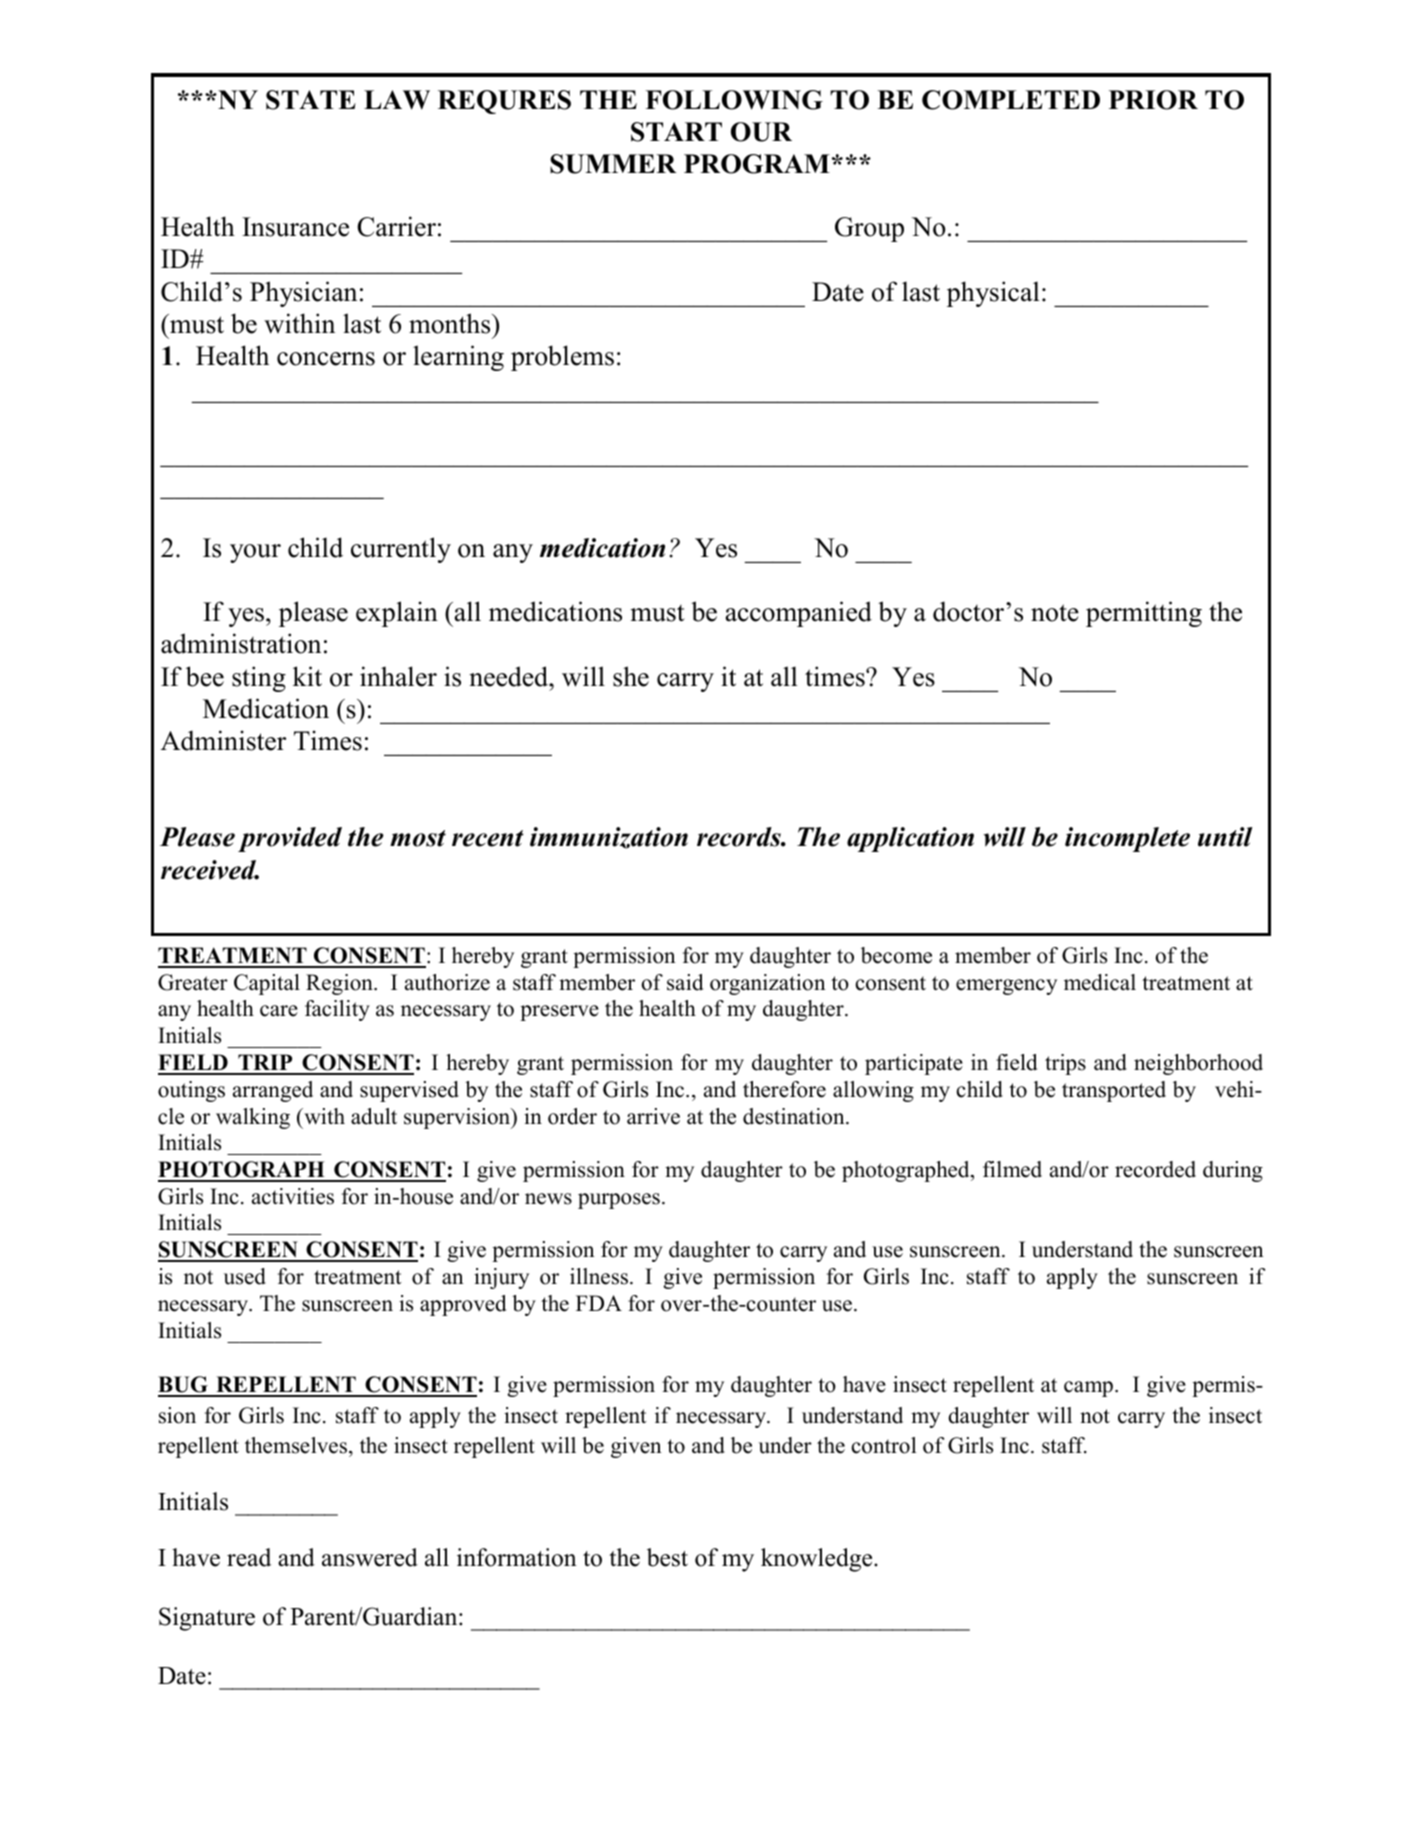 This screenshot has width=1422, height=1841. I want to click on provided, so click(290, 839).
